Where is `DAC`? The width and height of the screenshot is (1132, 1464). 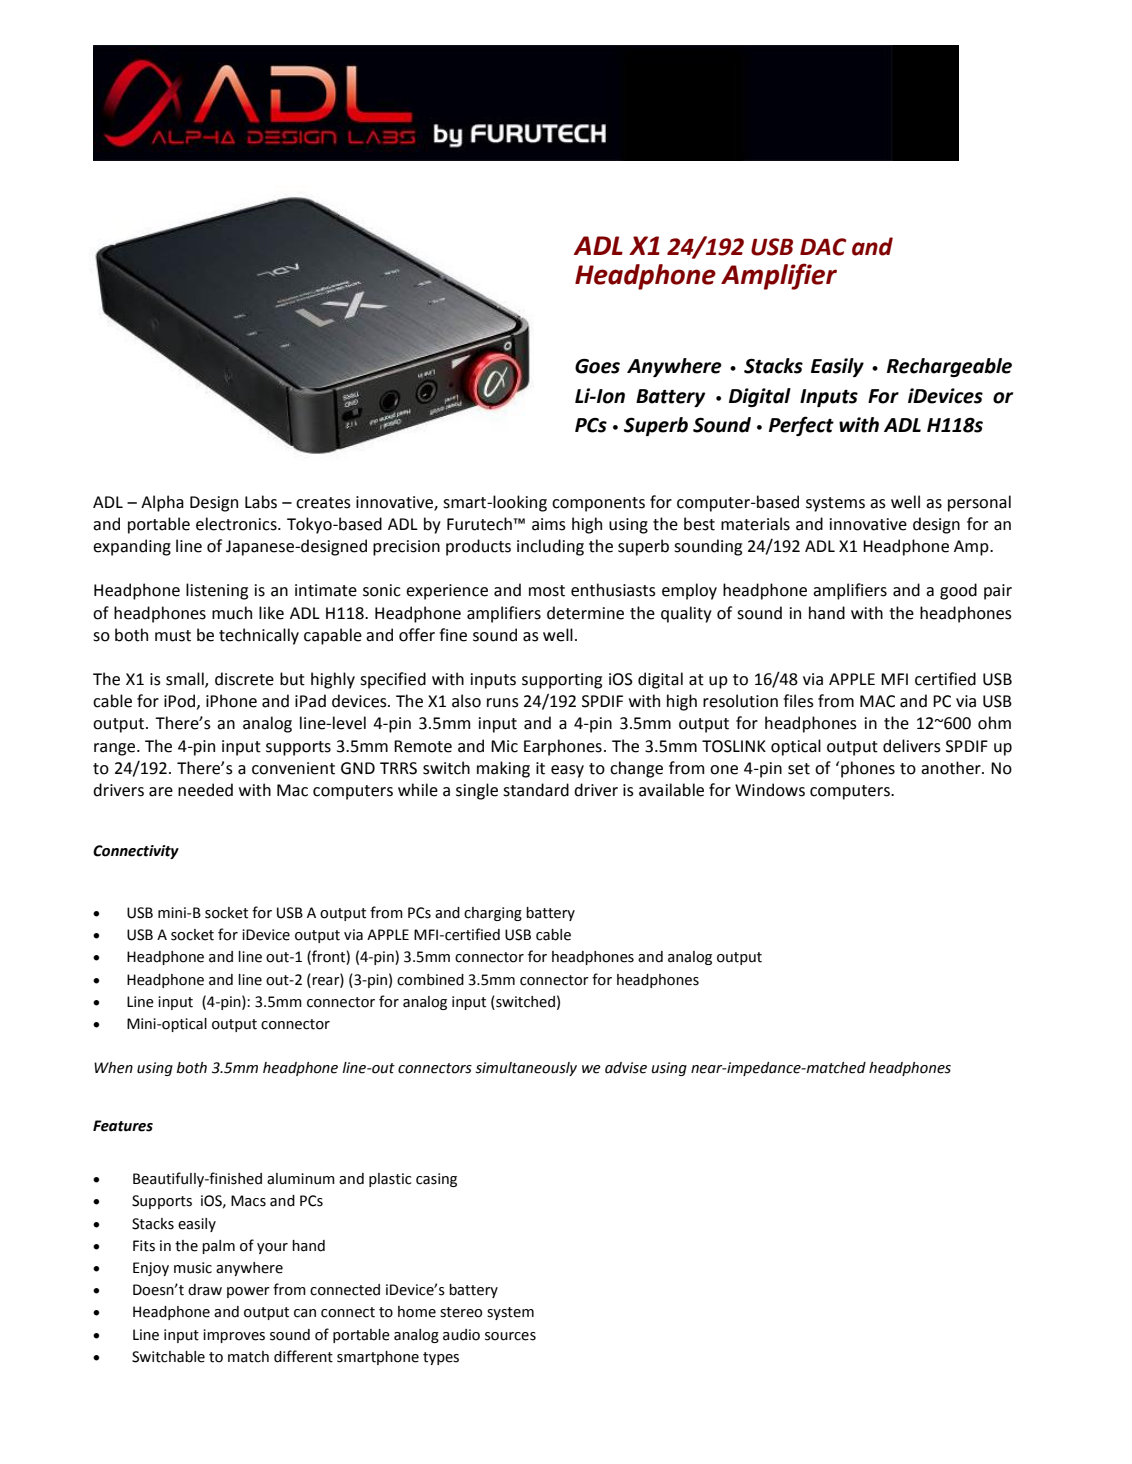
DAC is located at coordinates (823, 247).
